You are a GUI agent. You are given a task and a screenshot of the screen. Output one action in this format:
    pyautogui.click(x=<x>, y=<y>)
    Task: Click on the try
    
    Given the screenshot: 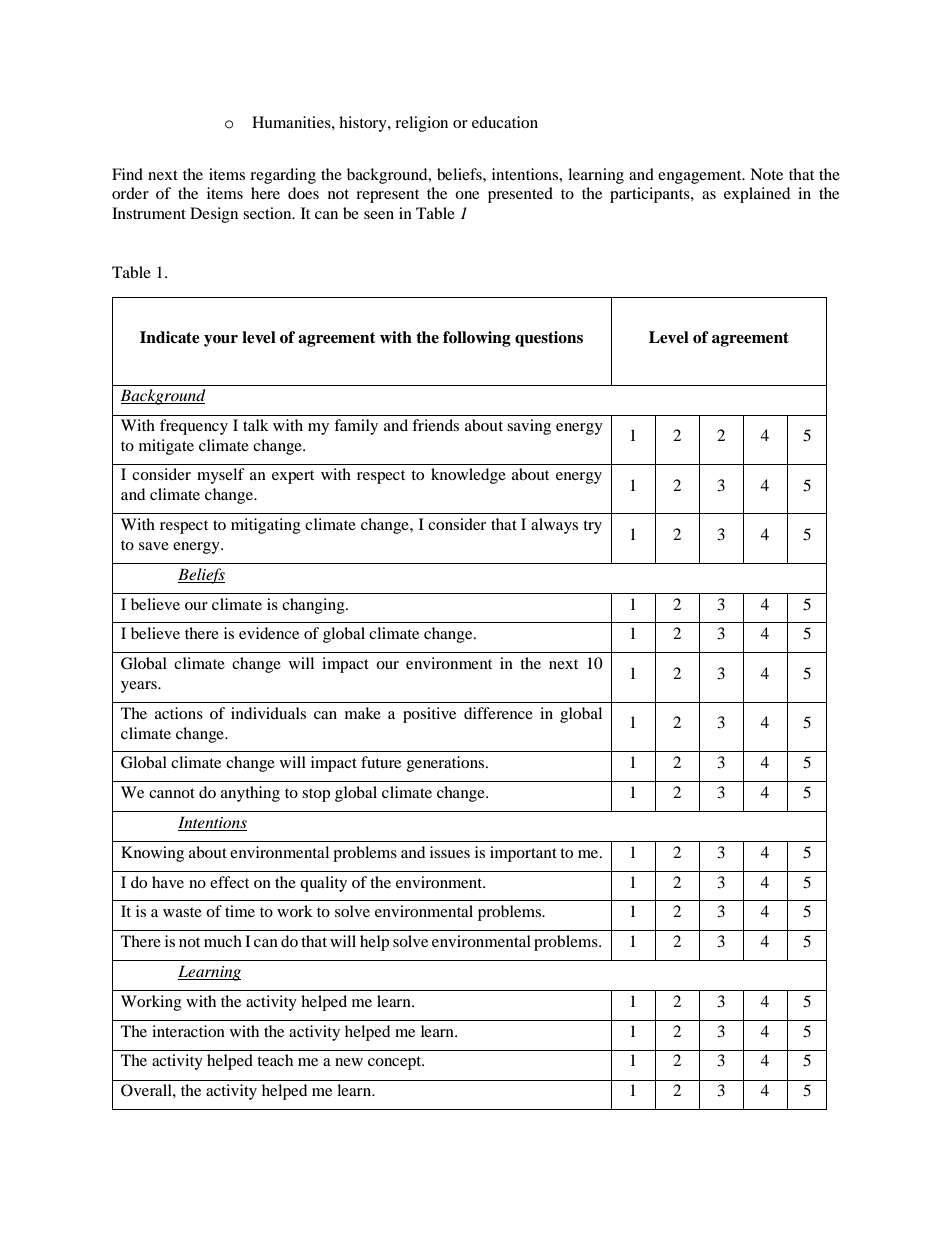 What is the action you would take?
    pyautogui.click(x=592, y=527)
